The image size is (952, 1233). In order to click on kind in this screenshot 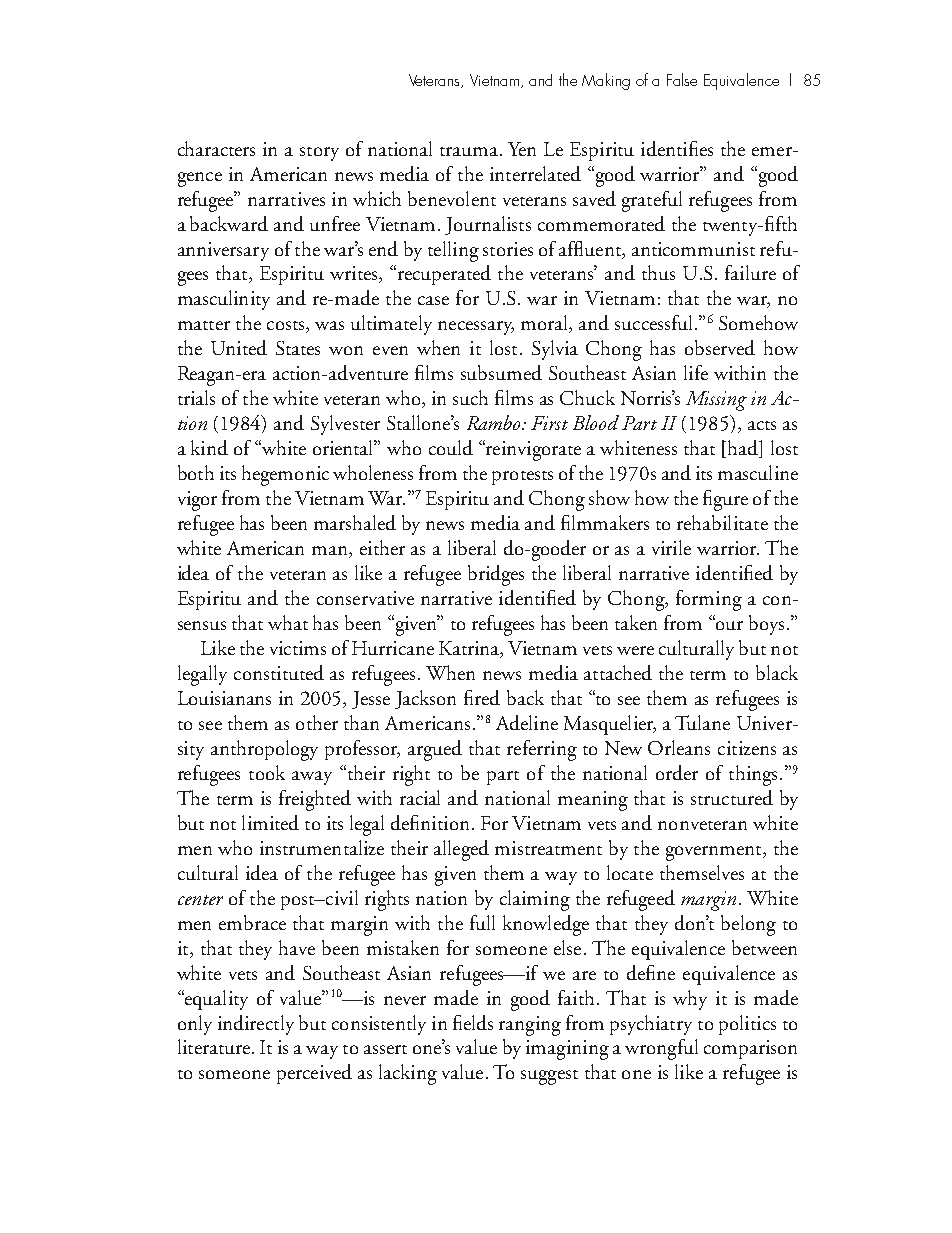, I will do `click(209, 447)`.
